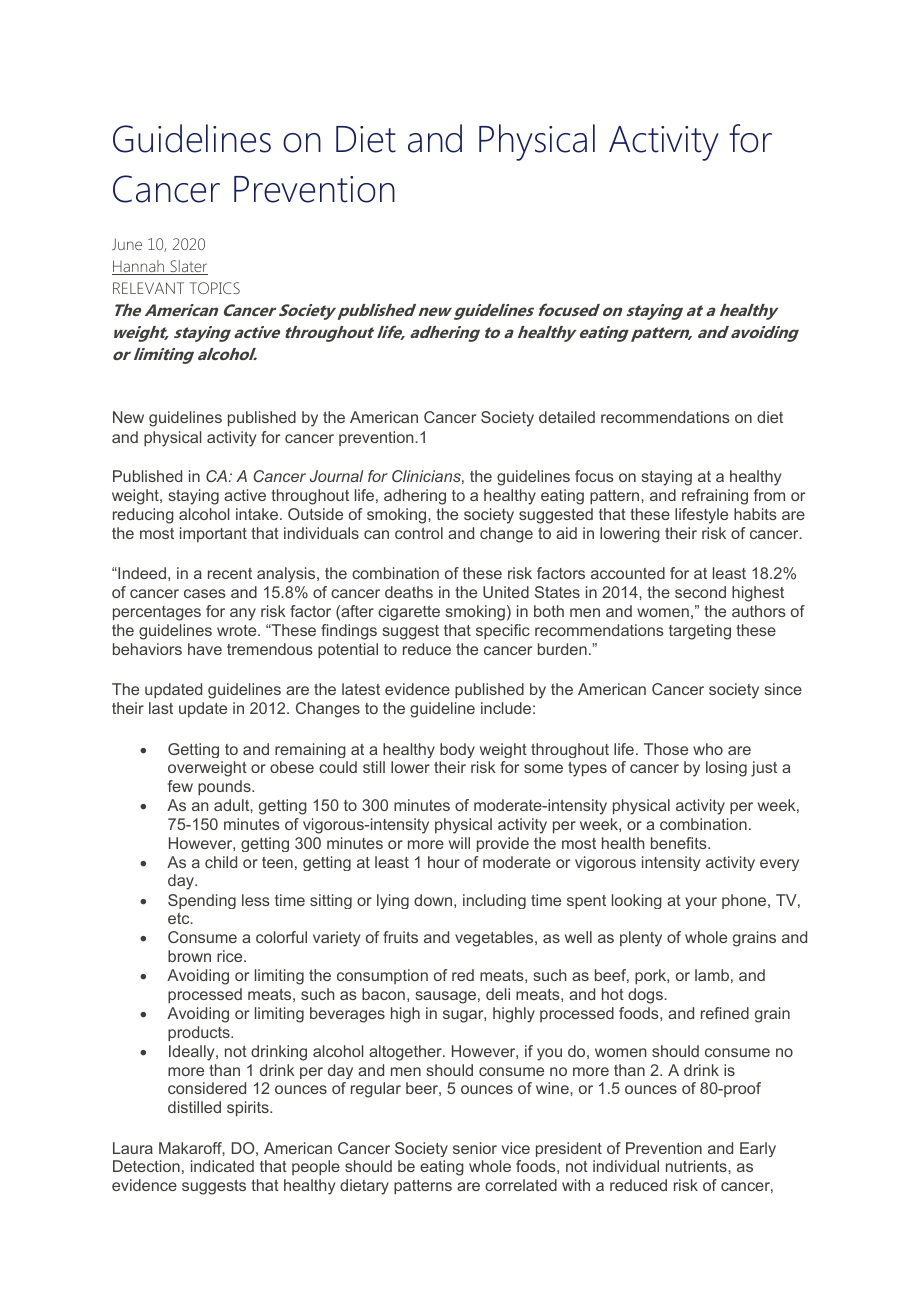 The height and width of the screenshot is (1308, 924). What do you see at coordinates (475, 1148) in the screenshot?
I see `senior` at bounding box center [475, 1148].
